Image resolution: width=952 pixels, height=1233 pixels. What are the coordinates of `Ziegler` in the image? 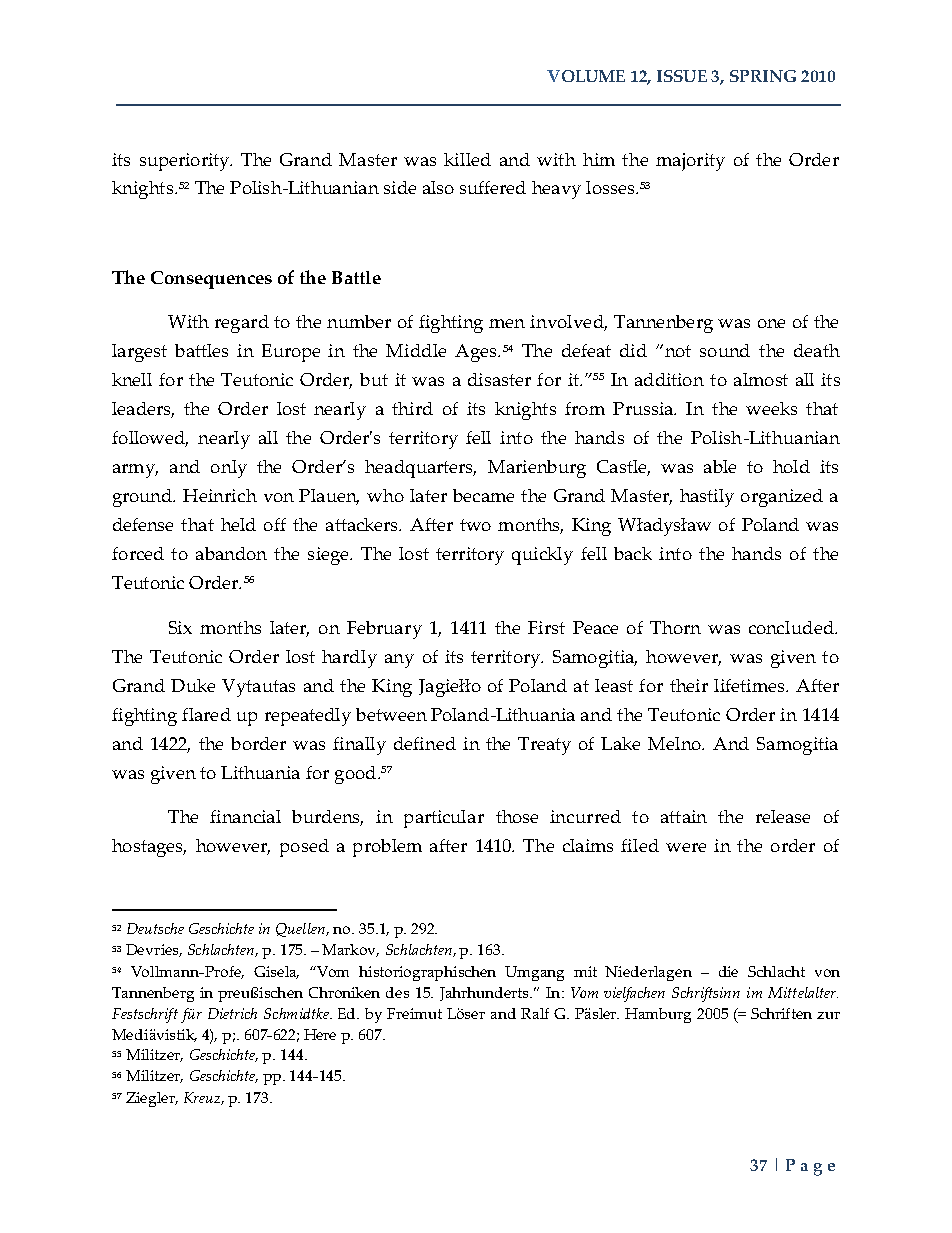 It's located at (151, 1099).
